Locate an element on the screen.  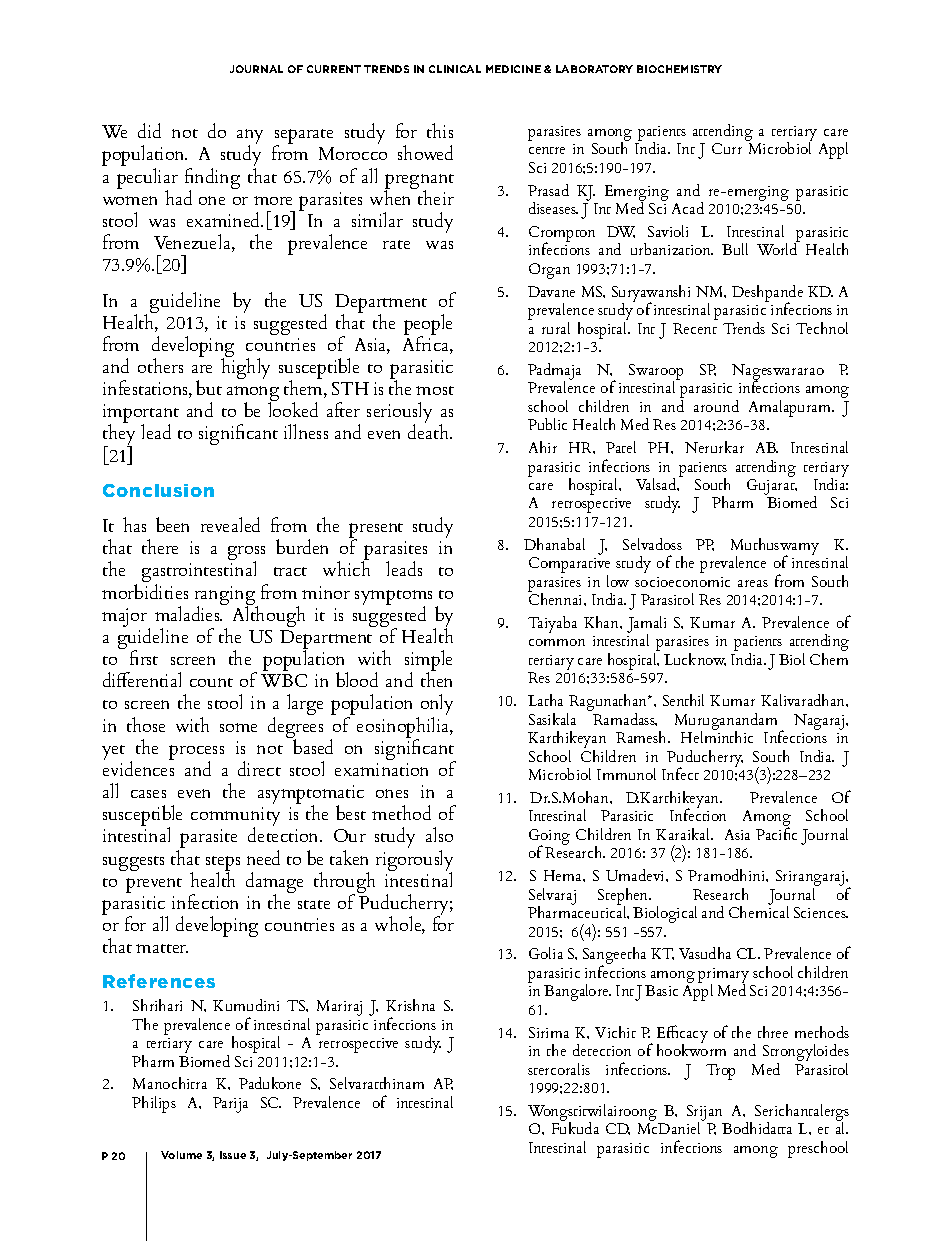
Pacific is located at coordinates (776, 832).
